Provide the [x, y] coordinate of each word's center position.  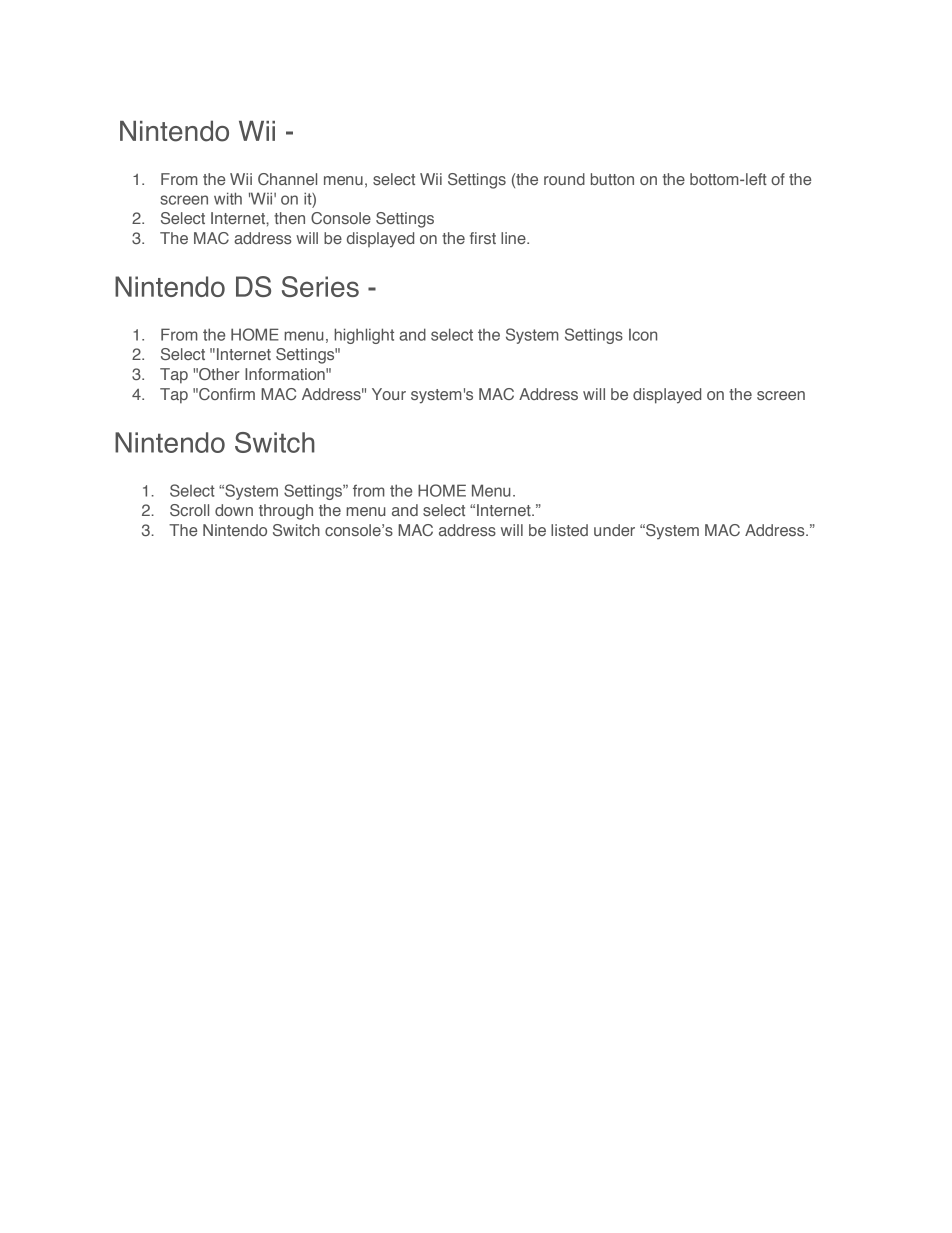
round [564, 179]
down [234, 510]
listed [569, 530]
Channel [287, 179]
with [228, 198]
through [286, 512]
